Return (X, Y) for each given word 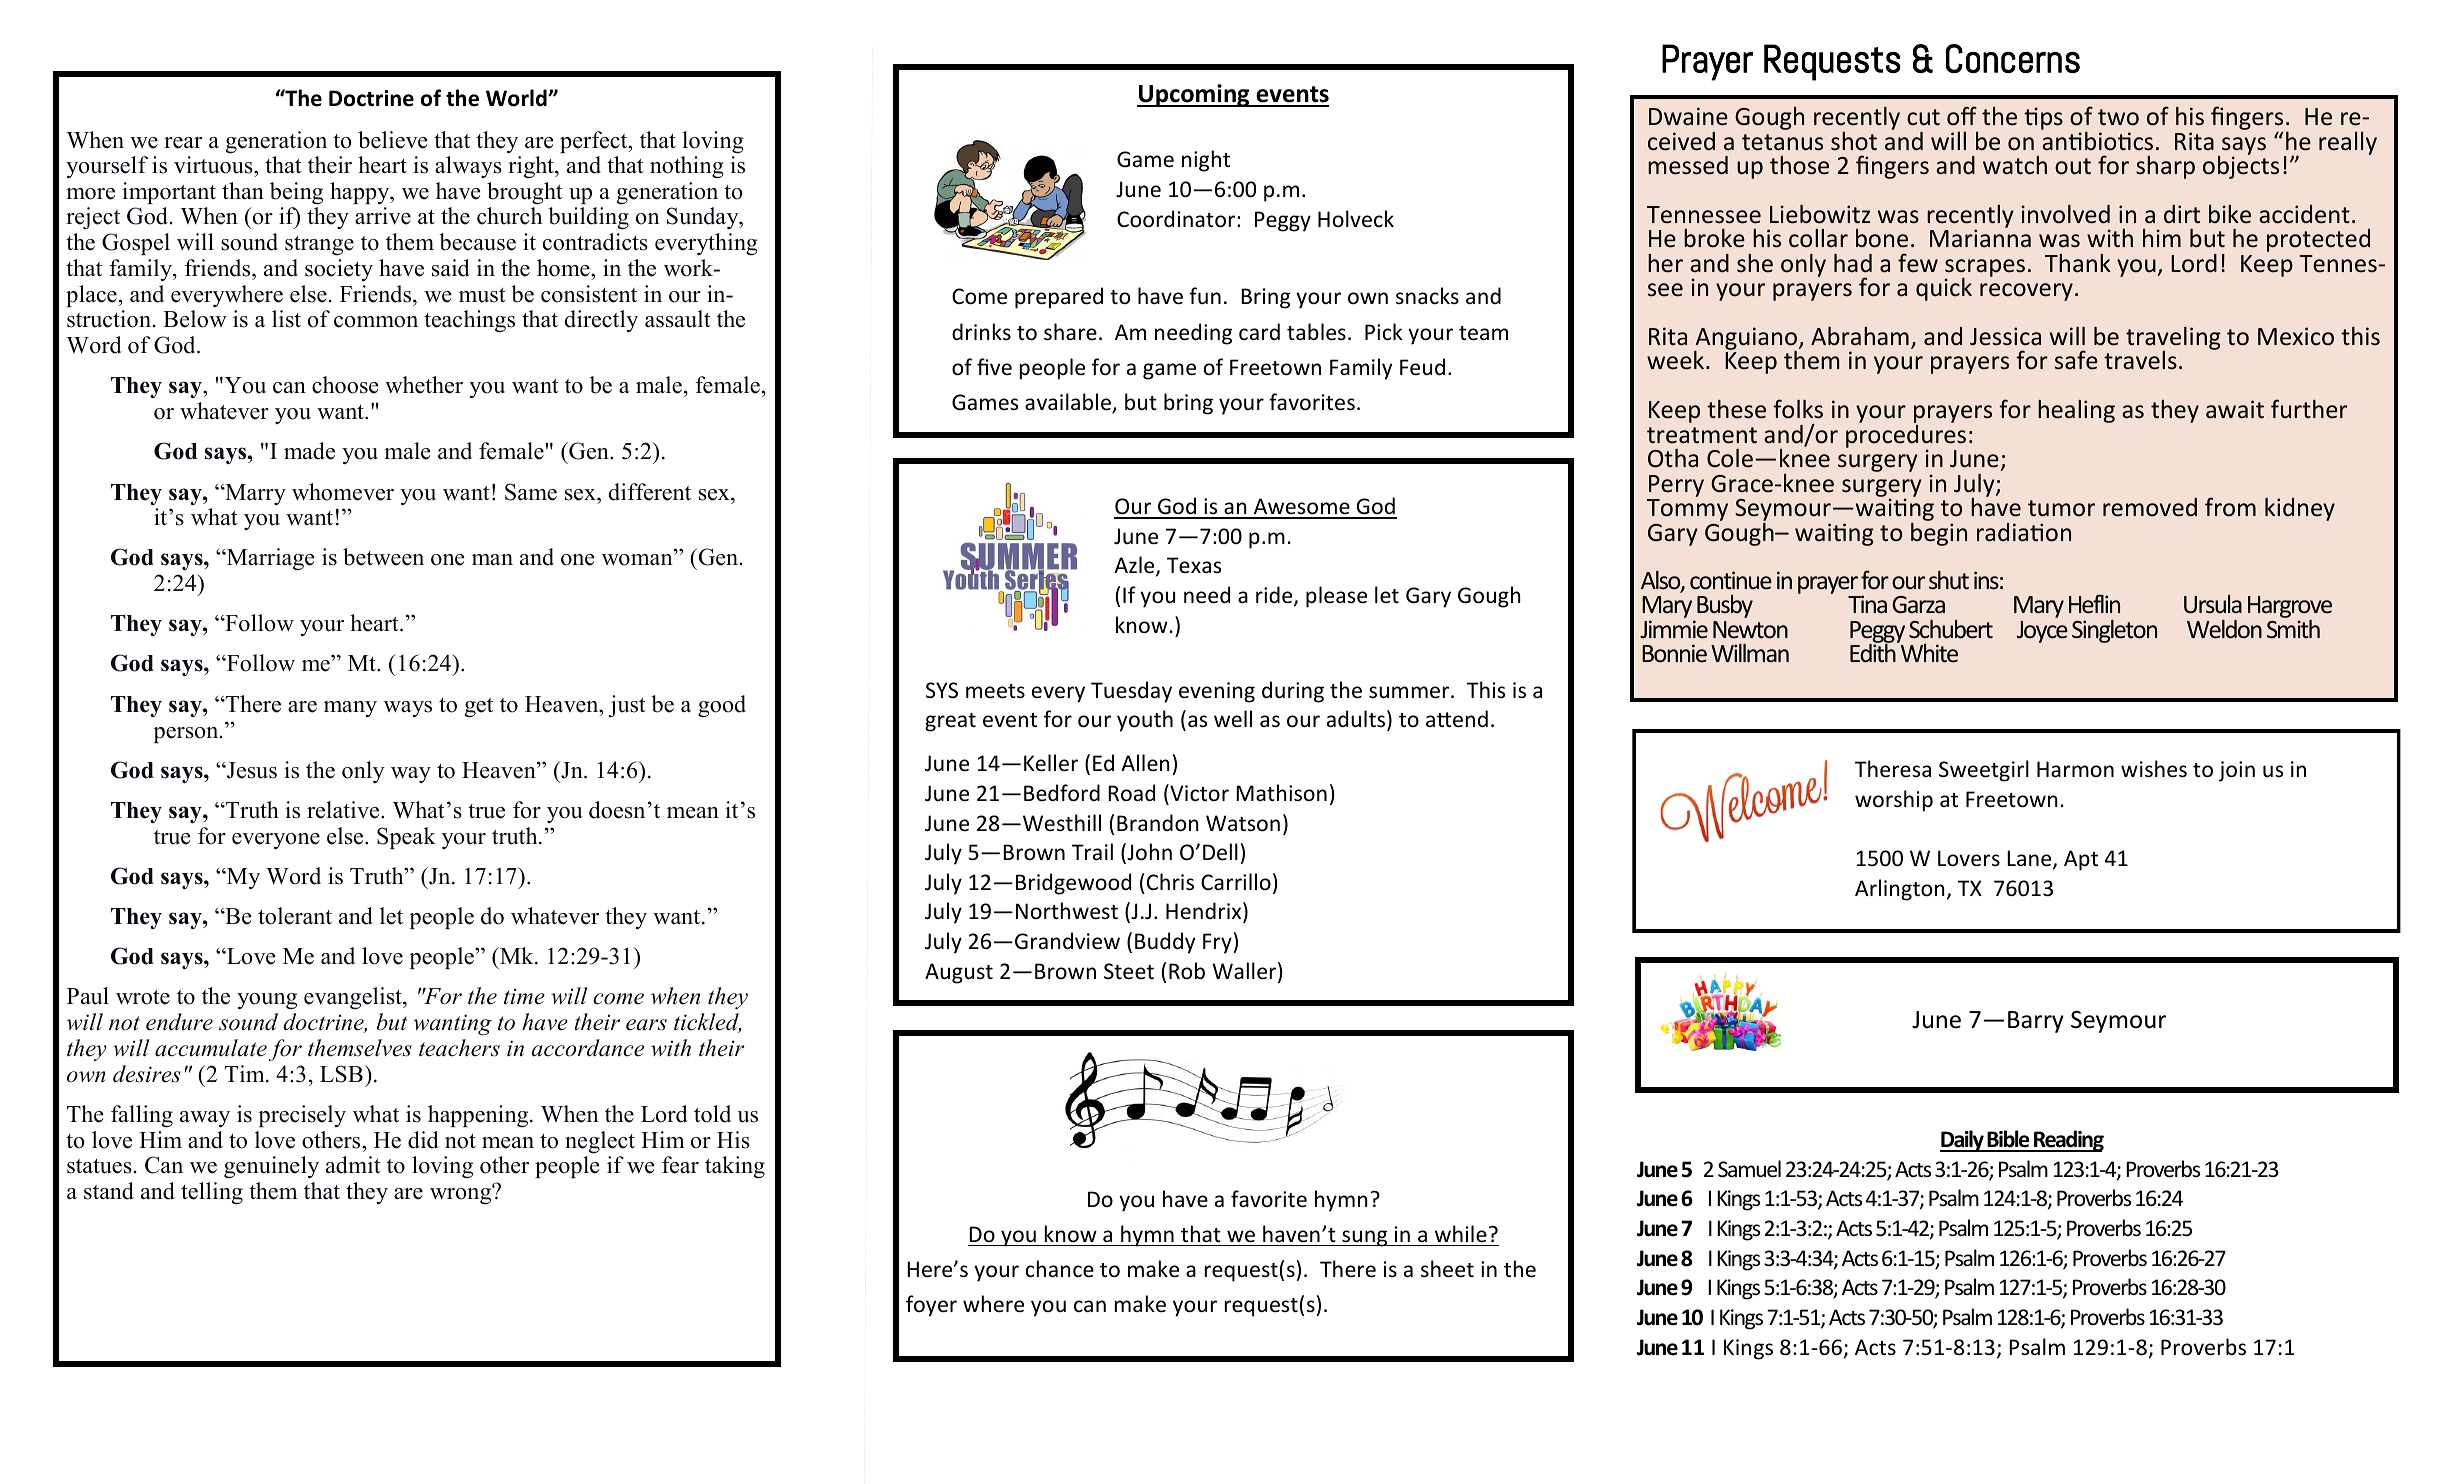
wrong (462, 1195)
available (1069, 403)
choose (345, 385)
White (1928, 652)
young (267, 1001)
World (517, 98)
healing (2076, 411)
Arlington (1900, 890)
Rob (1187, 971)
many (350, 709)
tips (2043, 118)
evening (1217, 692)
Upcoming (1194, 95)
